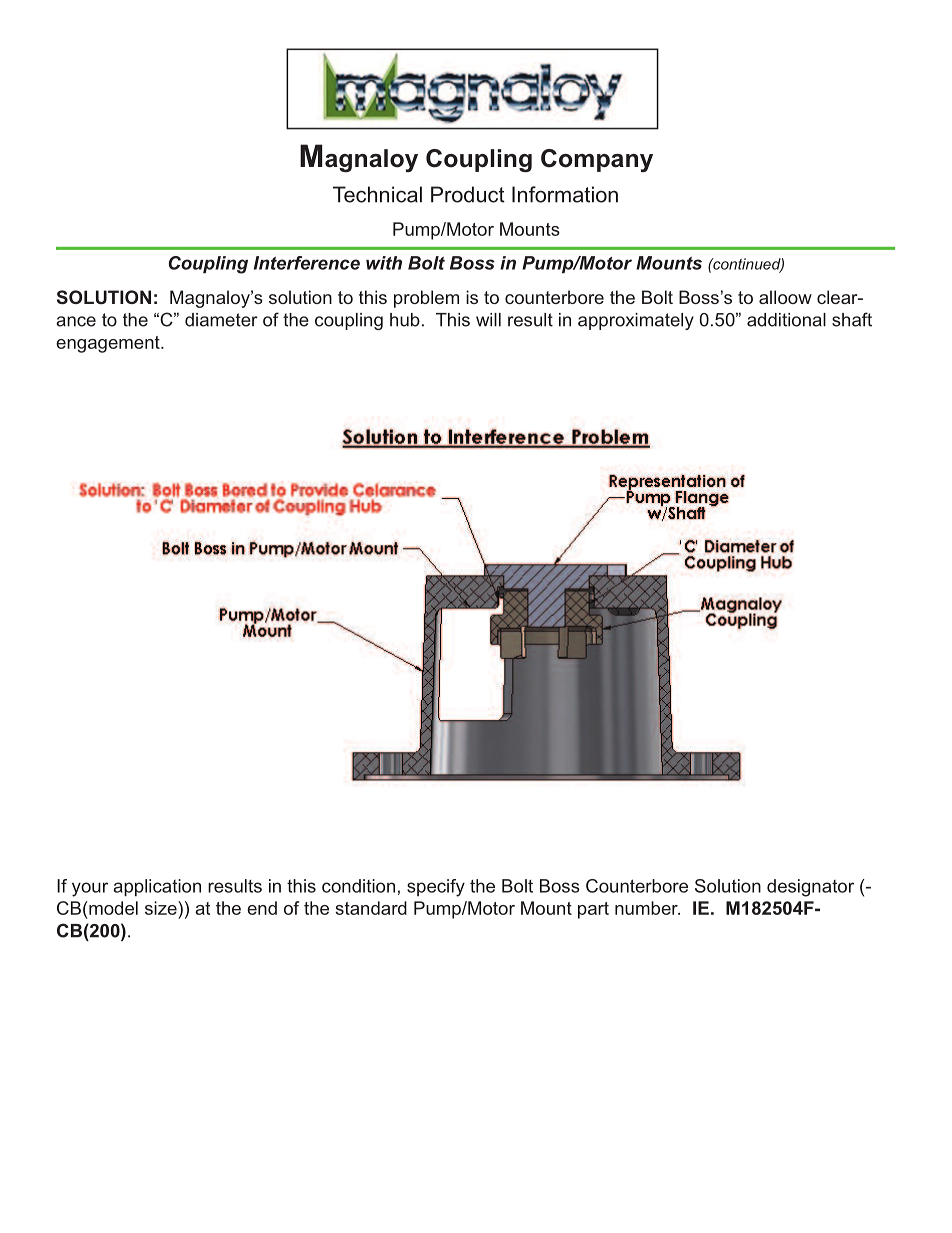 The height and width of the screenshot is (1233, 952). What do you see at coordinates (468, 194) in the screenshot?
I see `Product` at bounding box center [468, 194].
